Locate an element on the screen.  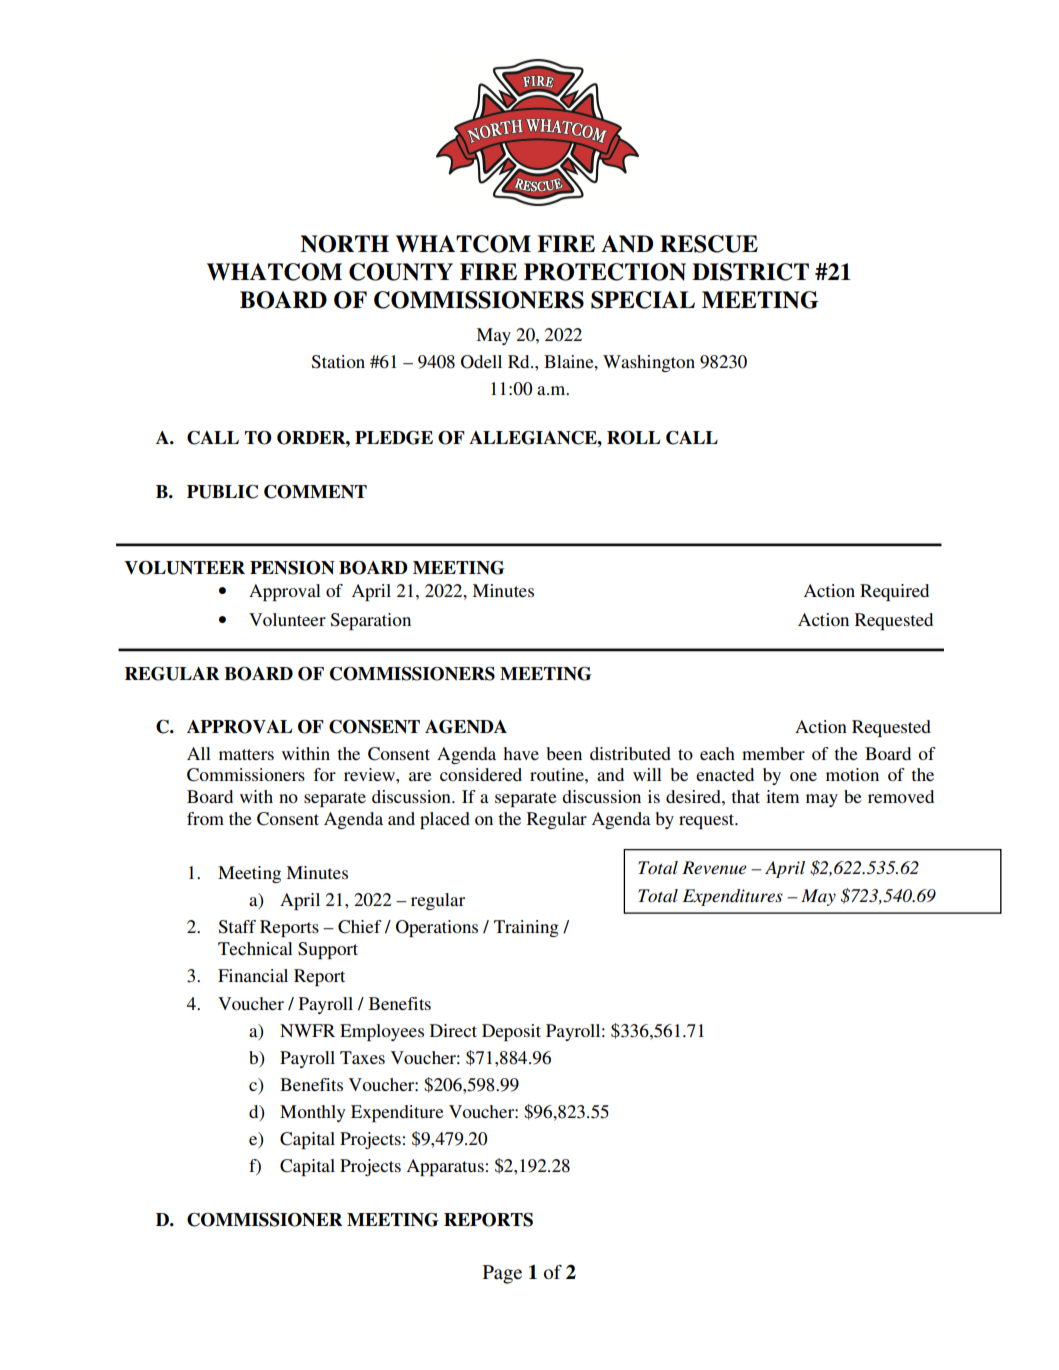
NORTH is located at coordinates (344, 244).
